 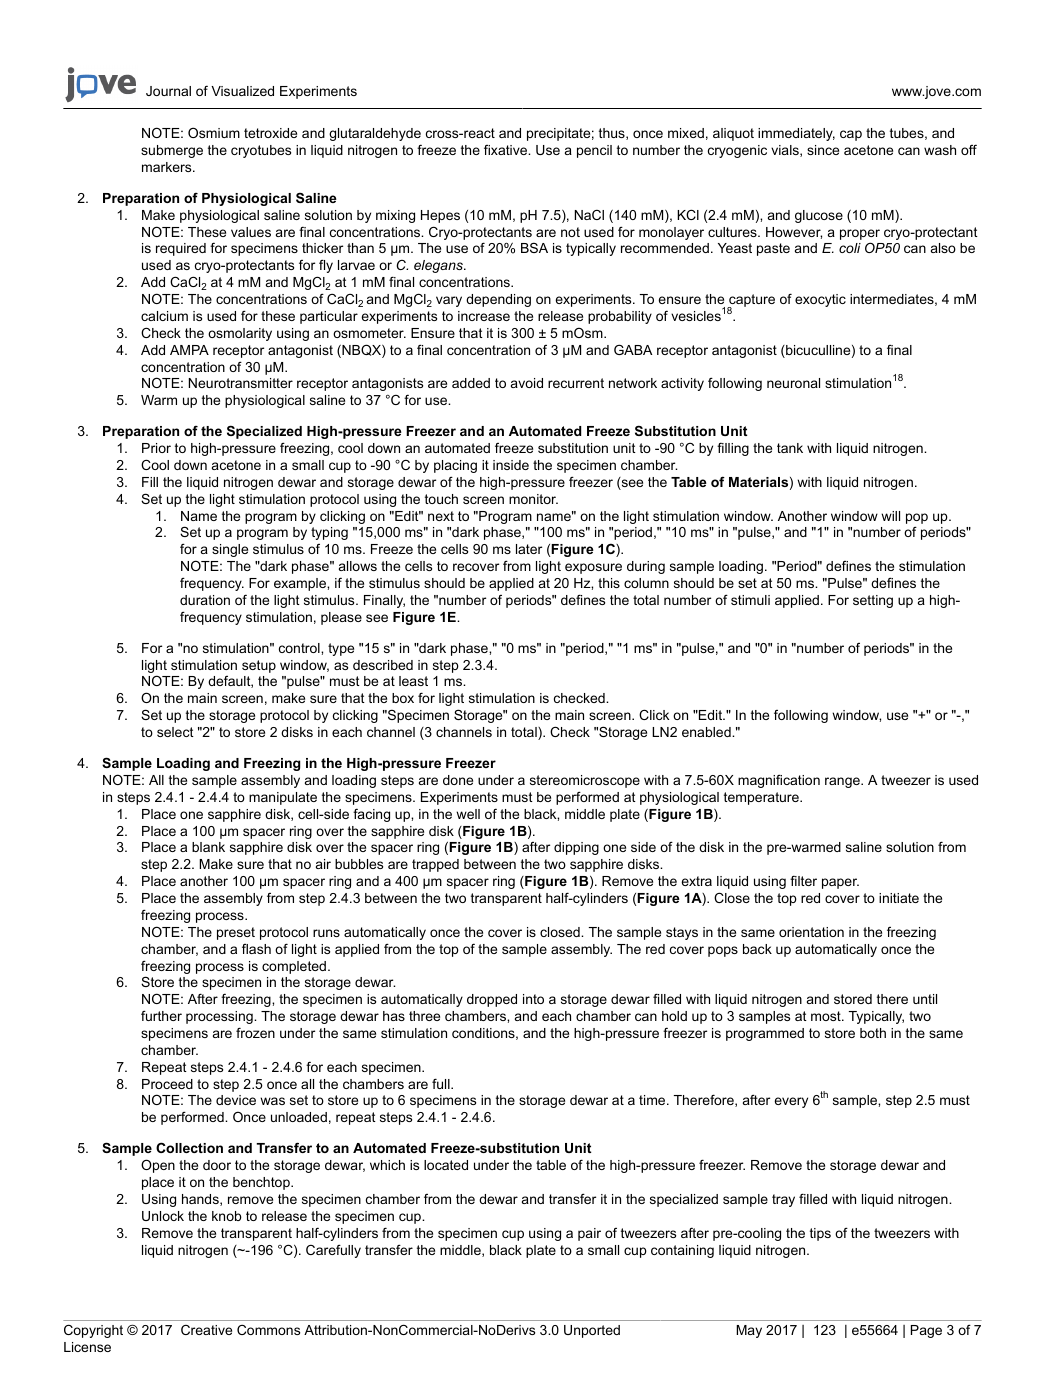 I want to click on since, so click(x=823, y=150).
